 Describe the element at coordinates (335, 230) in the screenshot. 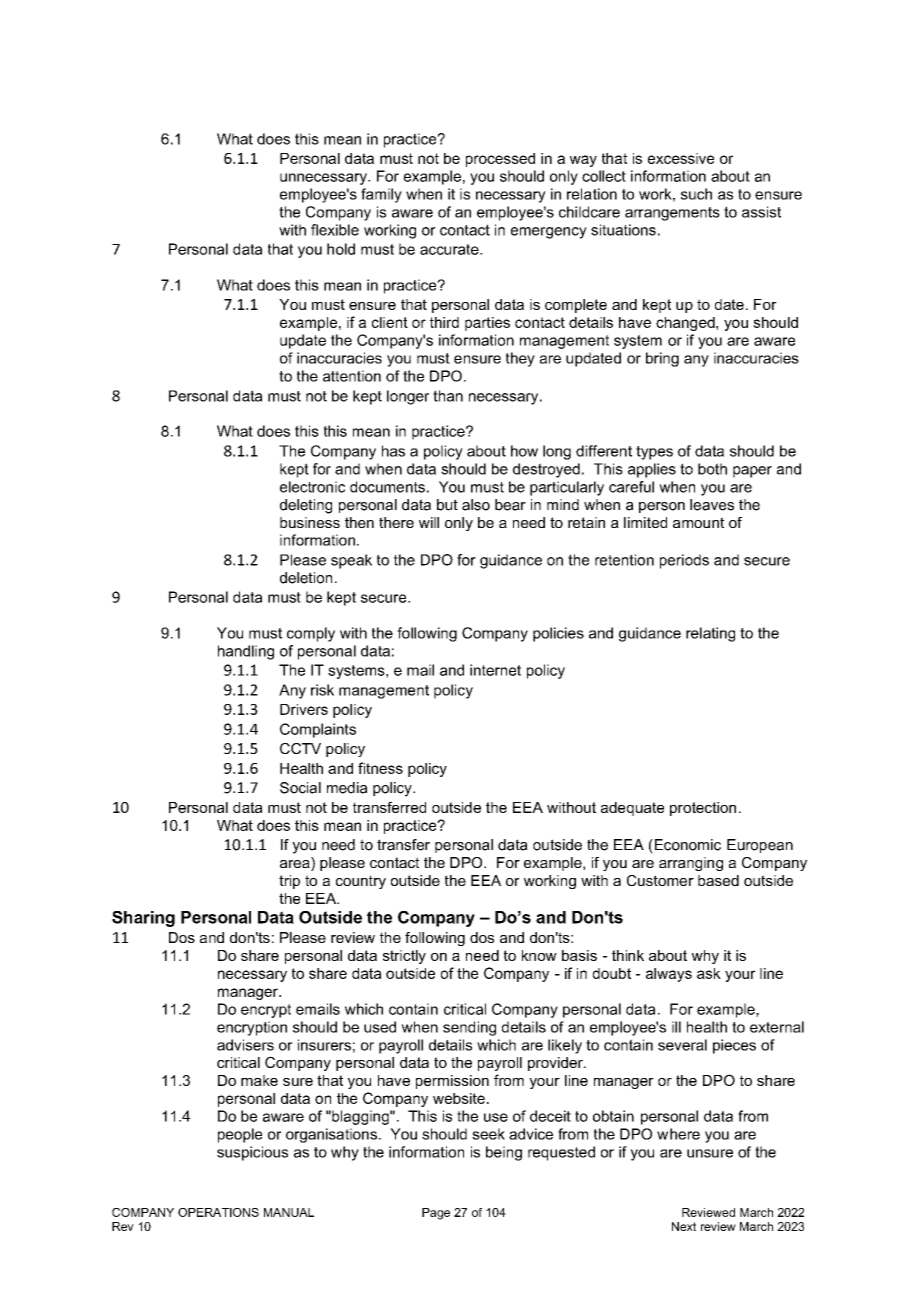

I see `flexible` at that location.
